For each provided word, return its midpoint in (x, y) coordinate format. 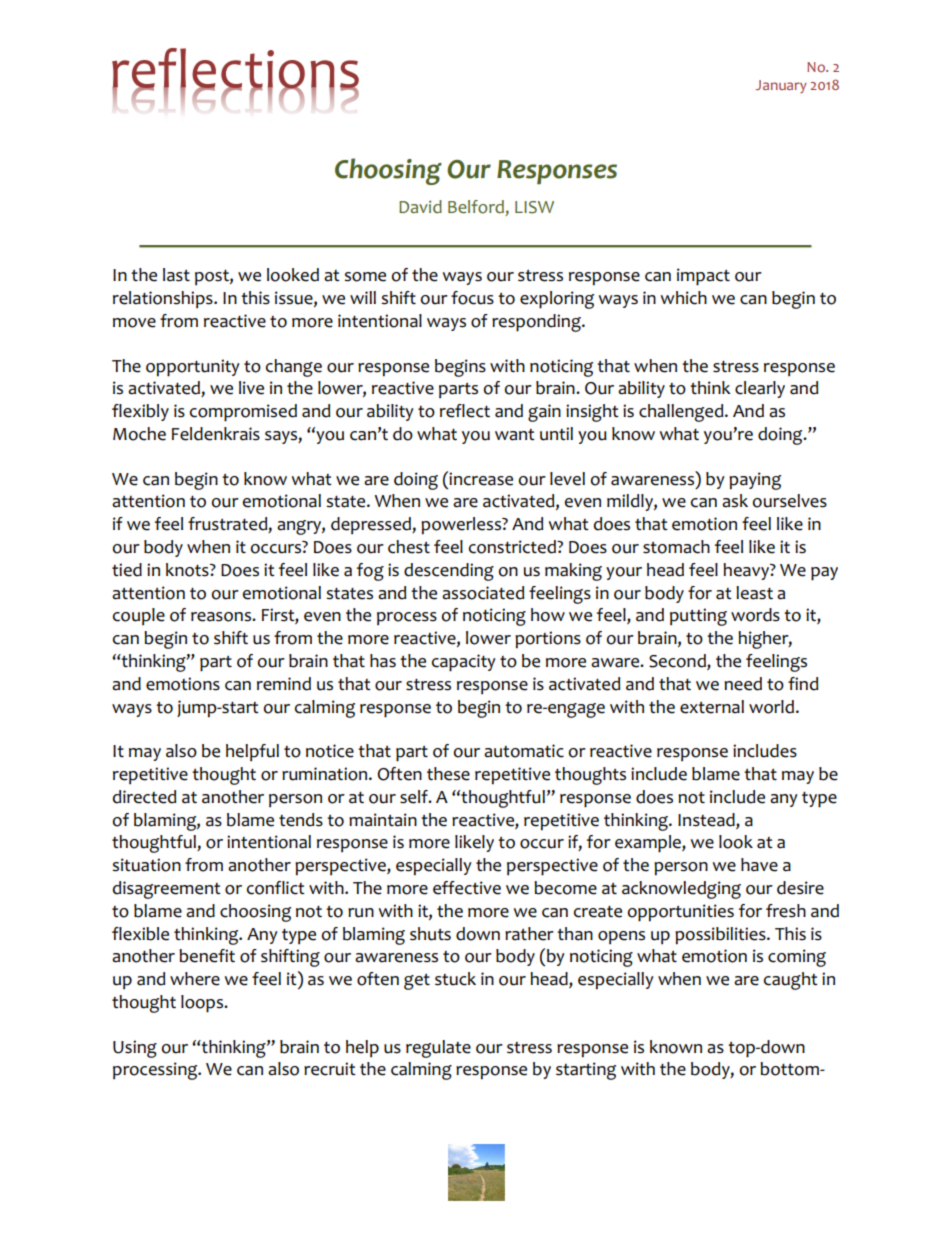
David (420, 206)
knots (188, 570)
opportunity (193, 368)
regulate (438, 1049)
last (176, 275)
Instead (707, 820)
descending (449, 572)
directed (144, 797)
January (781, 86)
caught (791, 981)
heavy (747, 571)
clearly (760, 389)
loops (203, 1004)
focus (472, 298)
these (448, 774)
